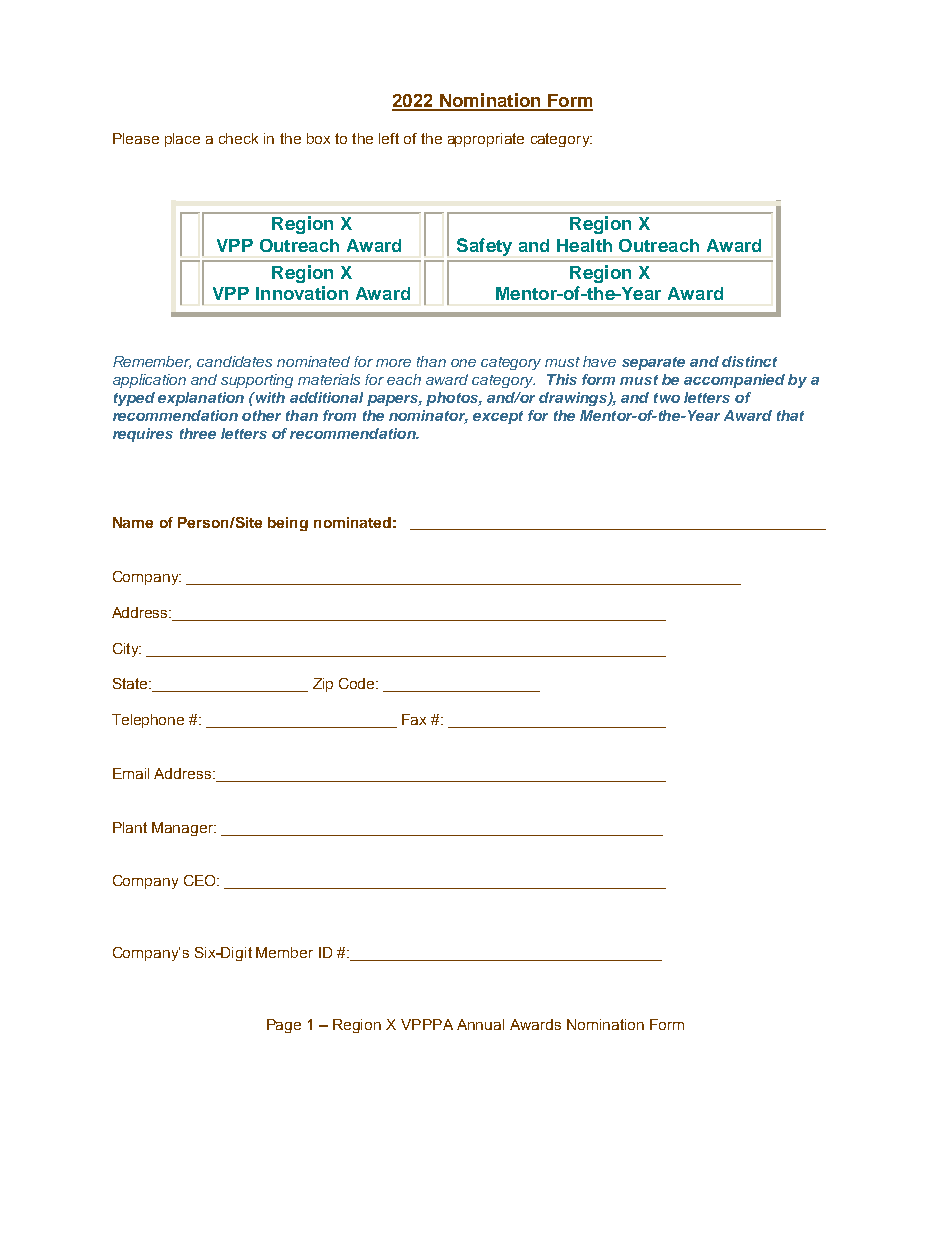 The image size is (952, 1233). I want to click on that, so click(790, 415).
